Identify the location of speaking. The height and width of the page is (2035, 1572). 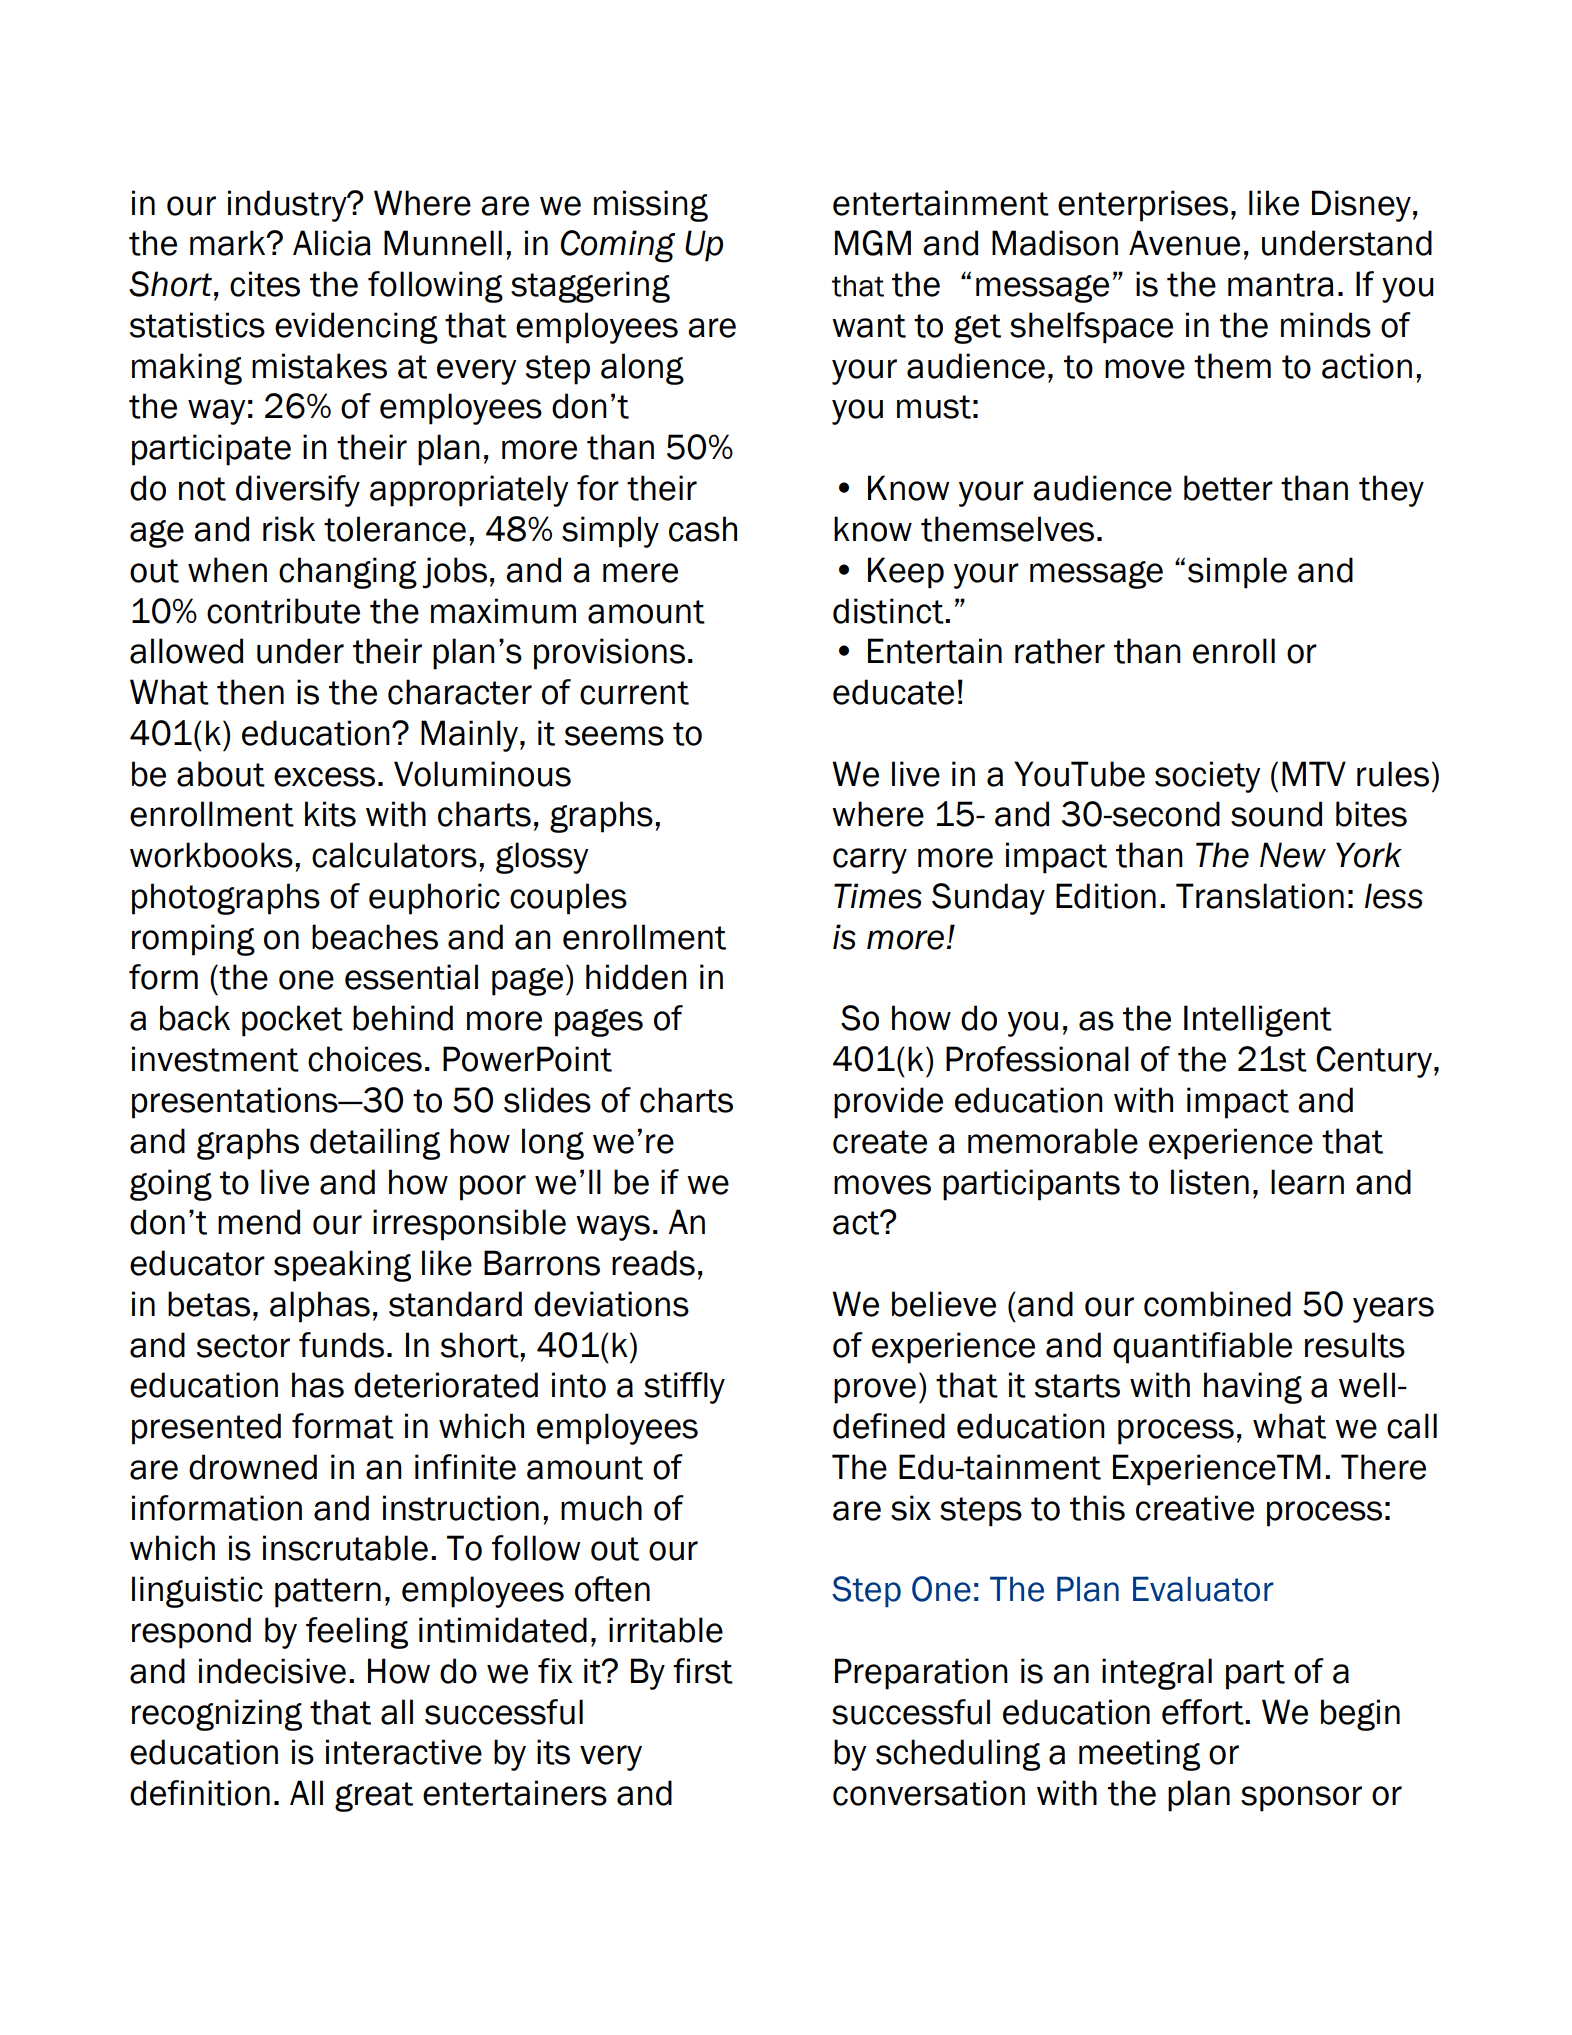
(342, 1266).
